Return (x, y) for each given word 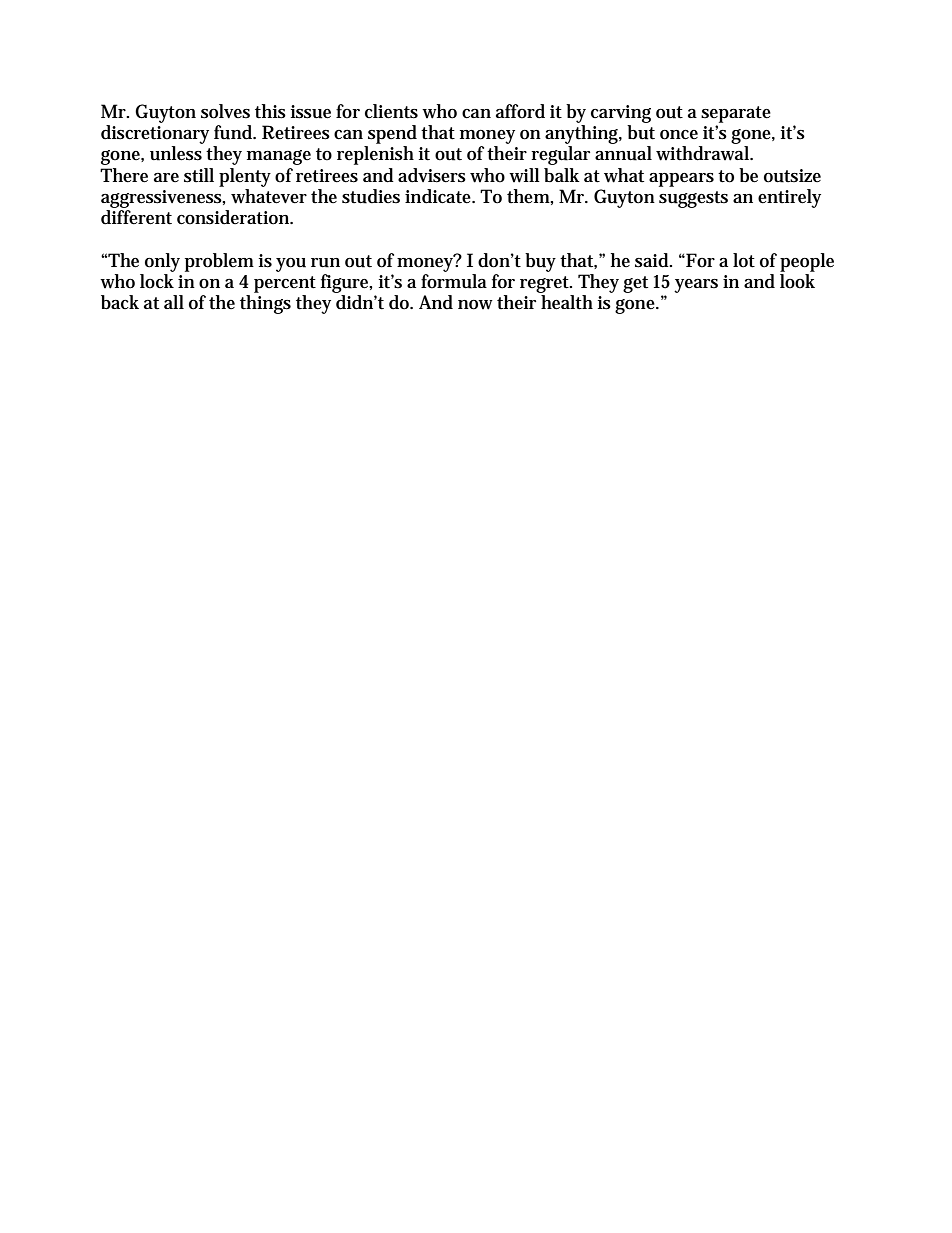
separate (736, 114)
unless (176, 153)
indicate (439, 196)
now (475, 305)
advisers (432, 175)
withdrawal (704, 153)
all (174, 302)
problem (219, 262)
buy (540, 262)
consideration (235, 217)
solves (225, 111)
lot (744, 260)
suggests (693, 199)
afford (520, 111)
